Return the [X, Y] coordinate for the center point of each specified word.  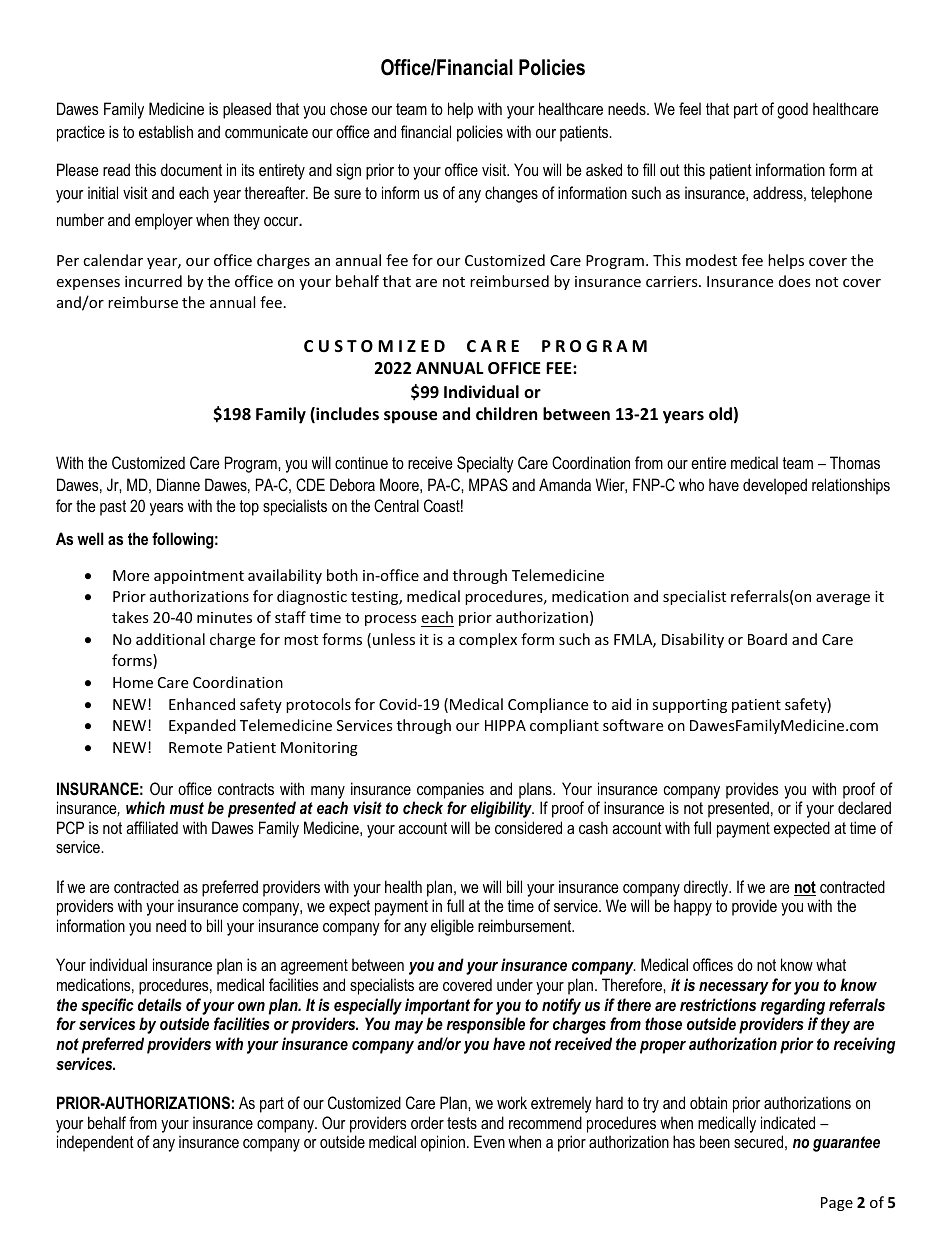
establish [166, 131]
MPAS [488, 485]
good [792, 110]
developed [775, 486]
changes [511, 194]
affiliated [152, 827]
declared [864, 807]
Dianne [178, 484]
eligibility [502, 809]
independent [95, 1143]
